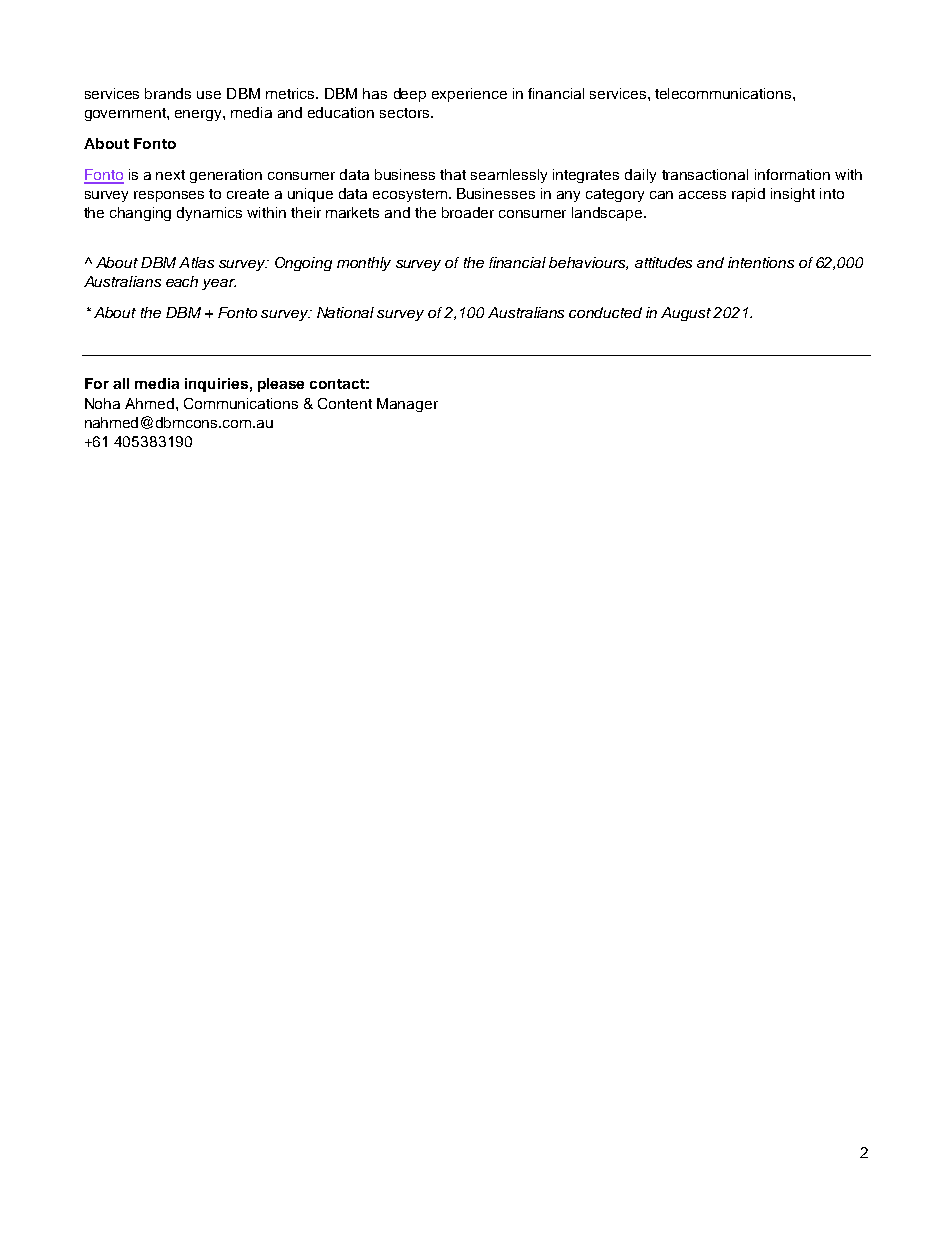 The image size is (952, 1233). I want to click on experience, so click(469, 95).
